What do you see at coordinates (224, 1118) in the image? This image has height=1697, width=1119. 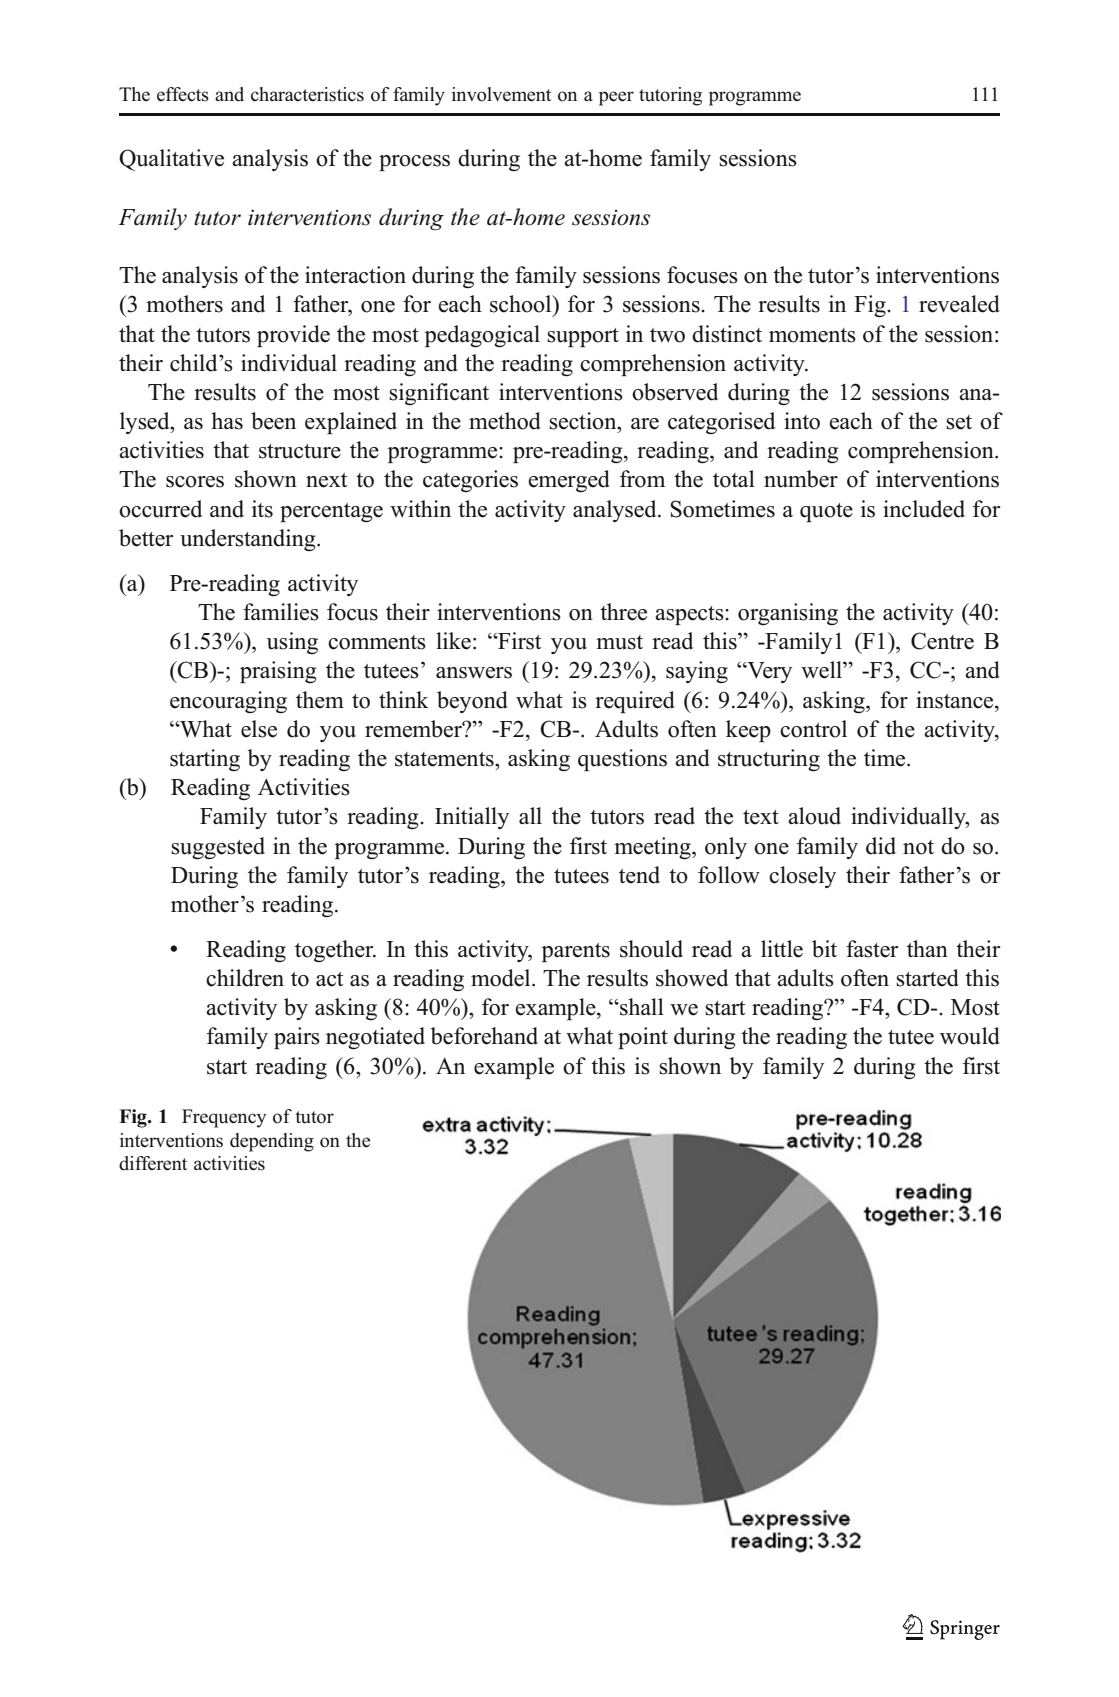 I see `Frequency` at bounding box center [224, 1118].
